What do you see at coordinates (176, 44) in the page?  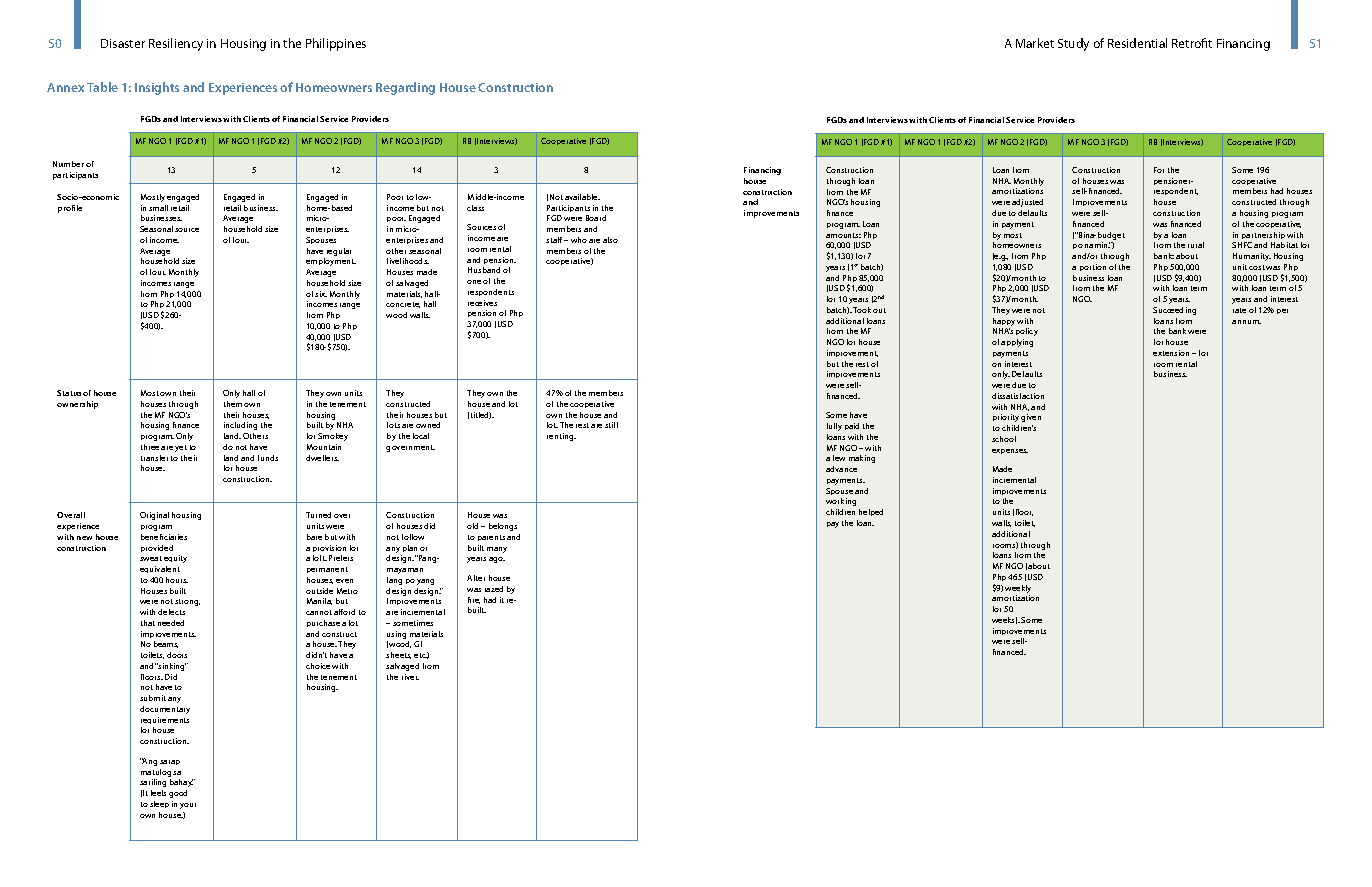 I see `Resiliency` at bounding box center [176, 44].
